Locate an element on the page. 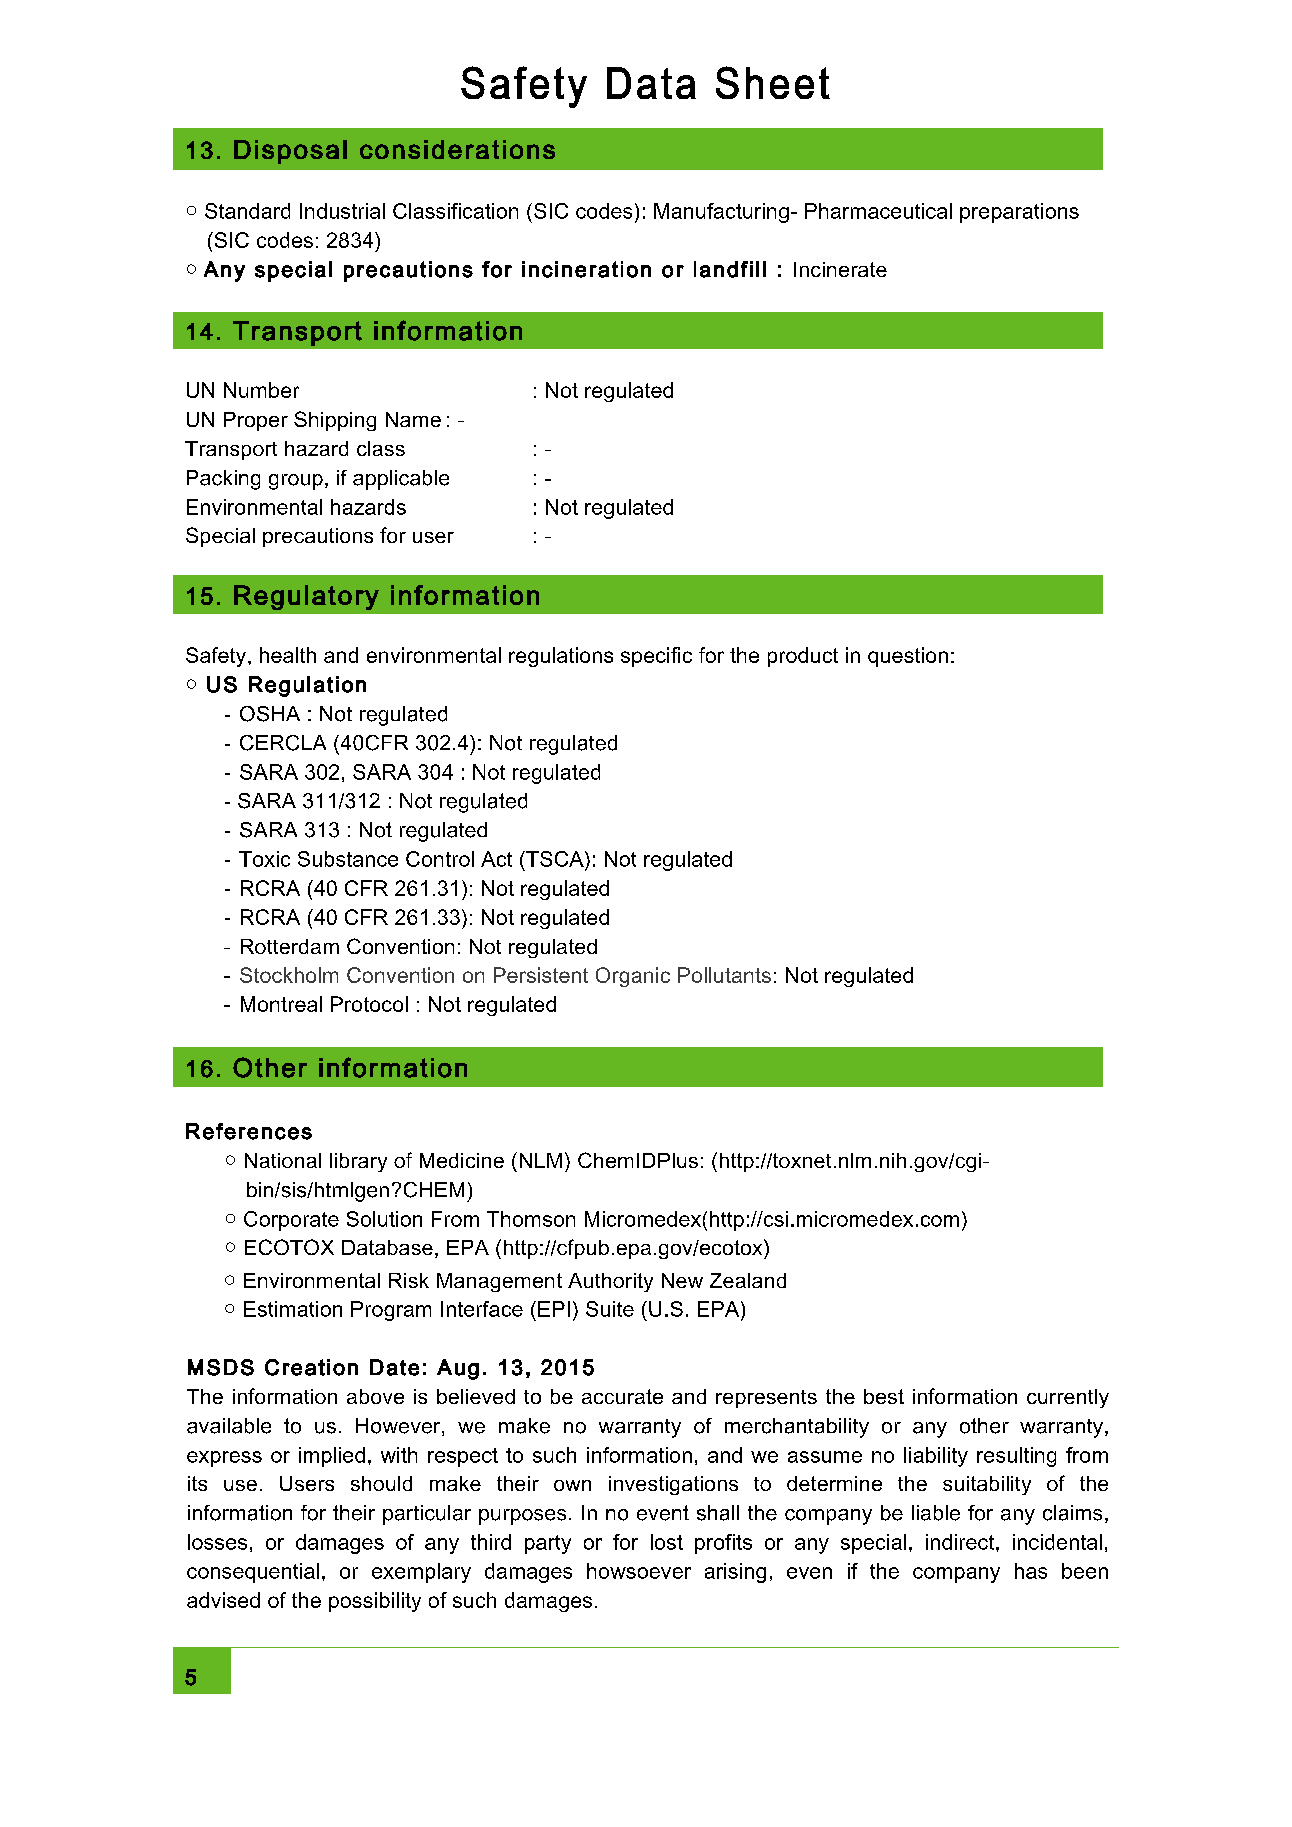 The width and height of the page is (1292, 1827). Regulatory is located at coordinates (306, 597).
